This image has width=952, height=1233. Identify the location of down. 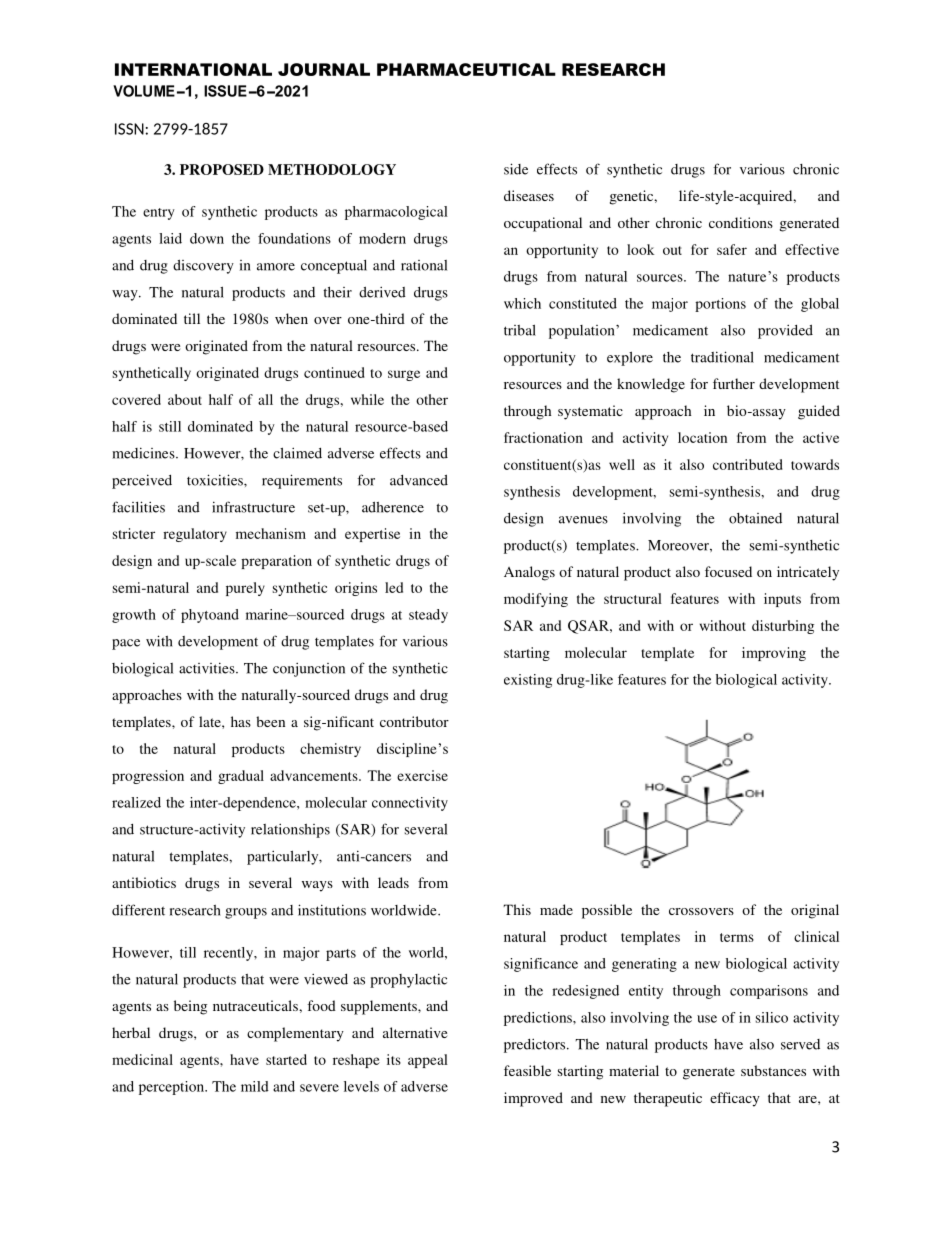
(207, 238).
